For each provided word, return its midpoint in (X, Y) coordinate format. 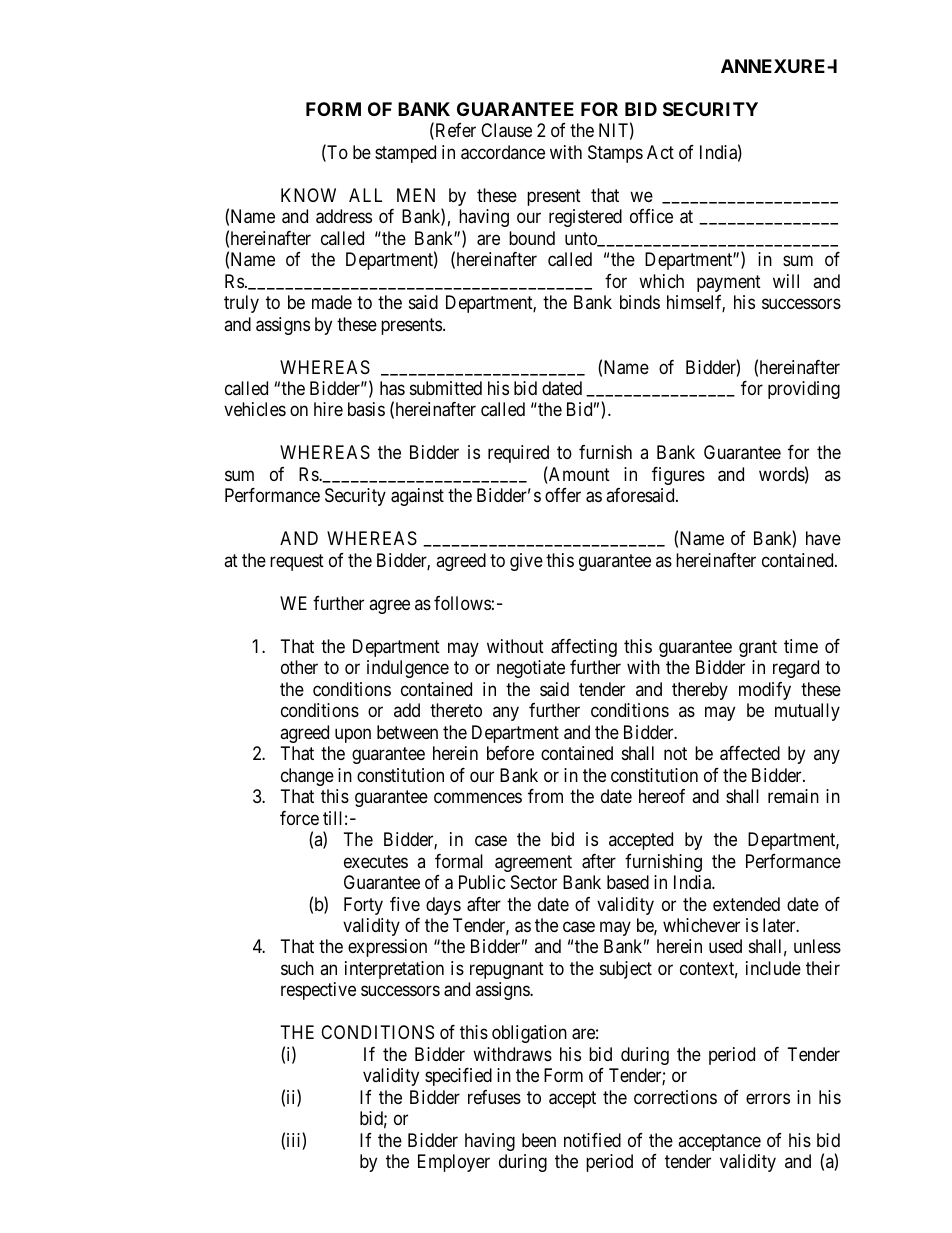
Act (660, 152)
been (539, 1140)
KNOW (308, 195)
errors (768, 1098)
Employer (454, 1163)
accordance (503, 152)
